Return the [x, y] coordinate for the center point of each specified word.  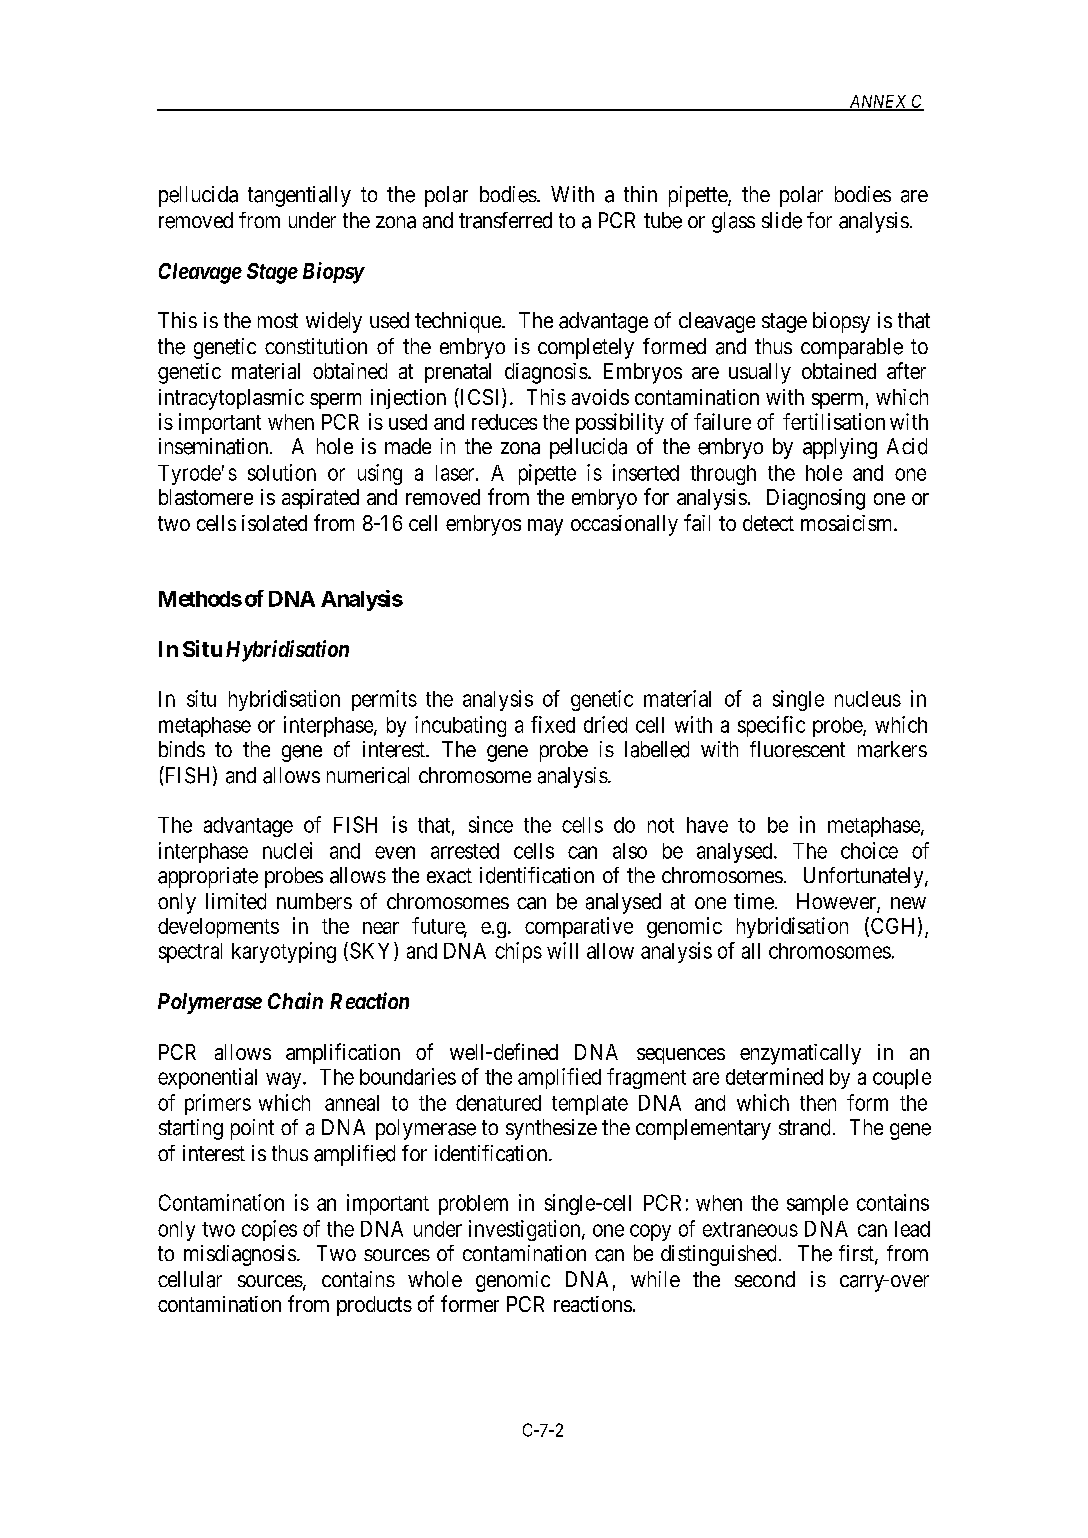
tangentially [299, 196]
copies [269, 1230]
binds [182, 749]
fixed [553, 724]
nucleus [868, 699]
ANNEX [878, 102]
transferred [505, 220]
